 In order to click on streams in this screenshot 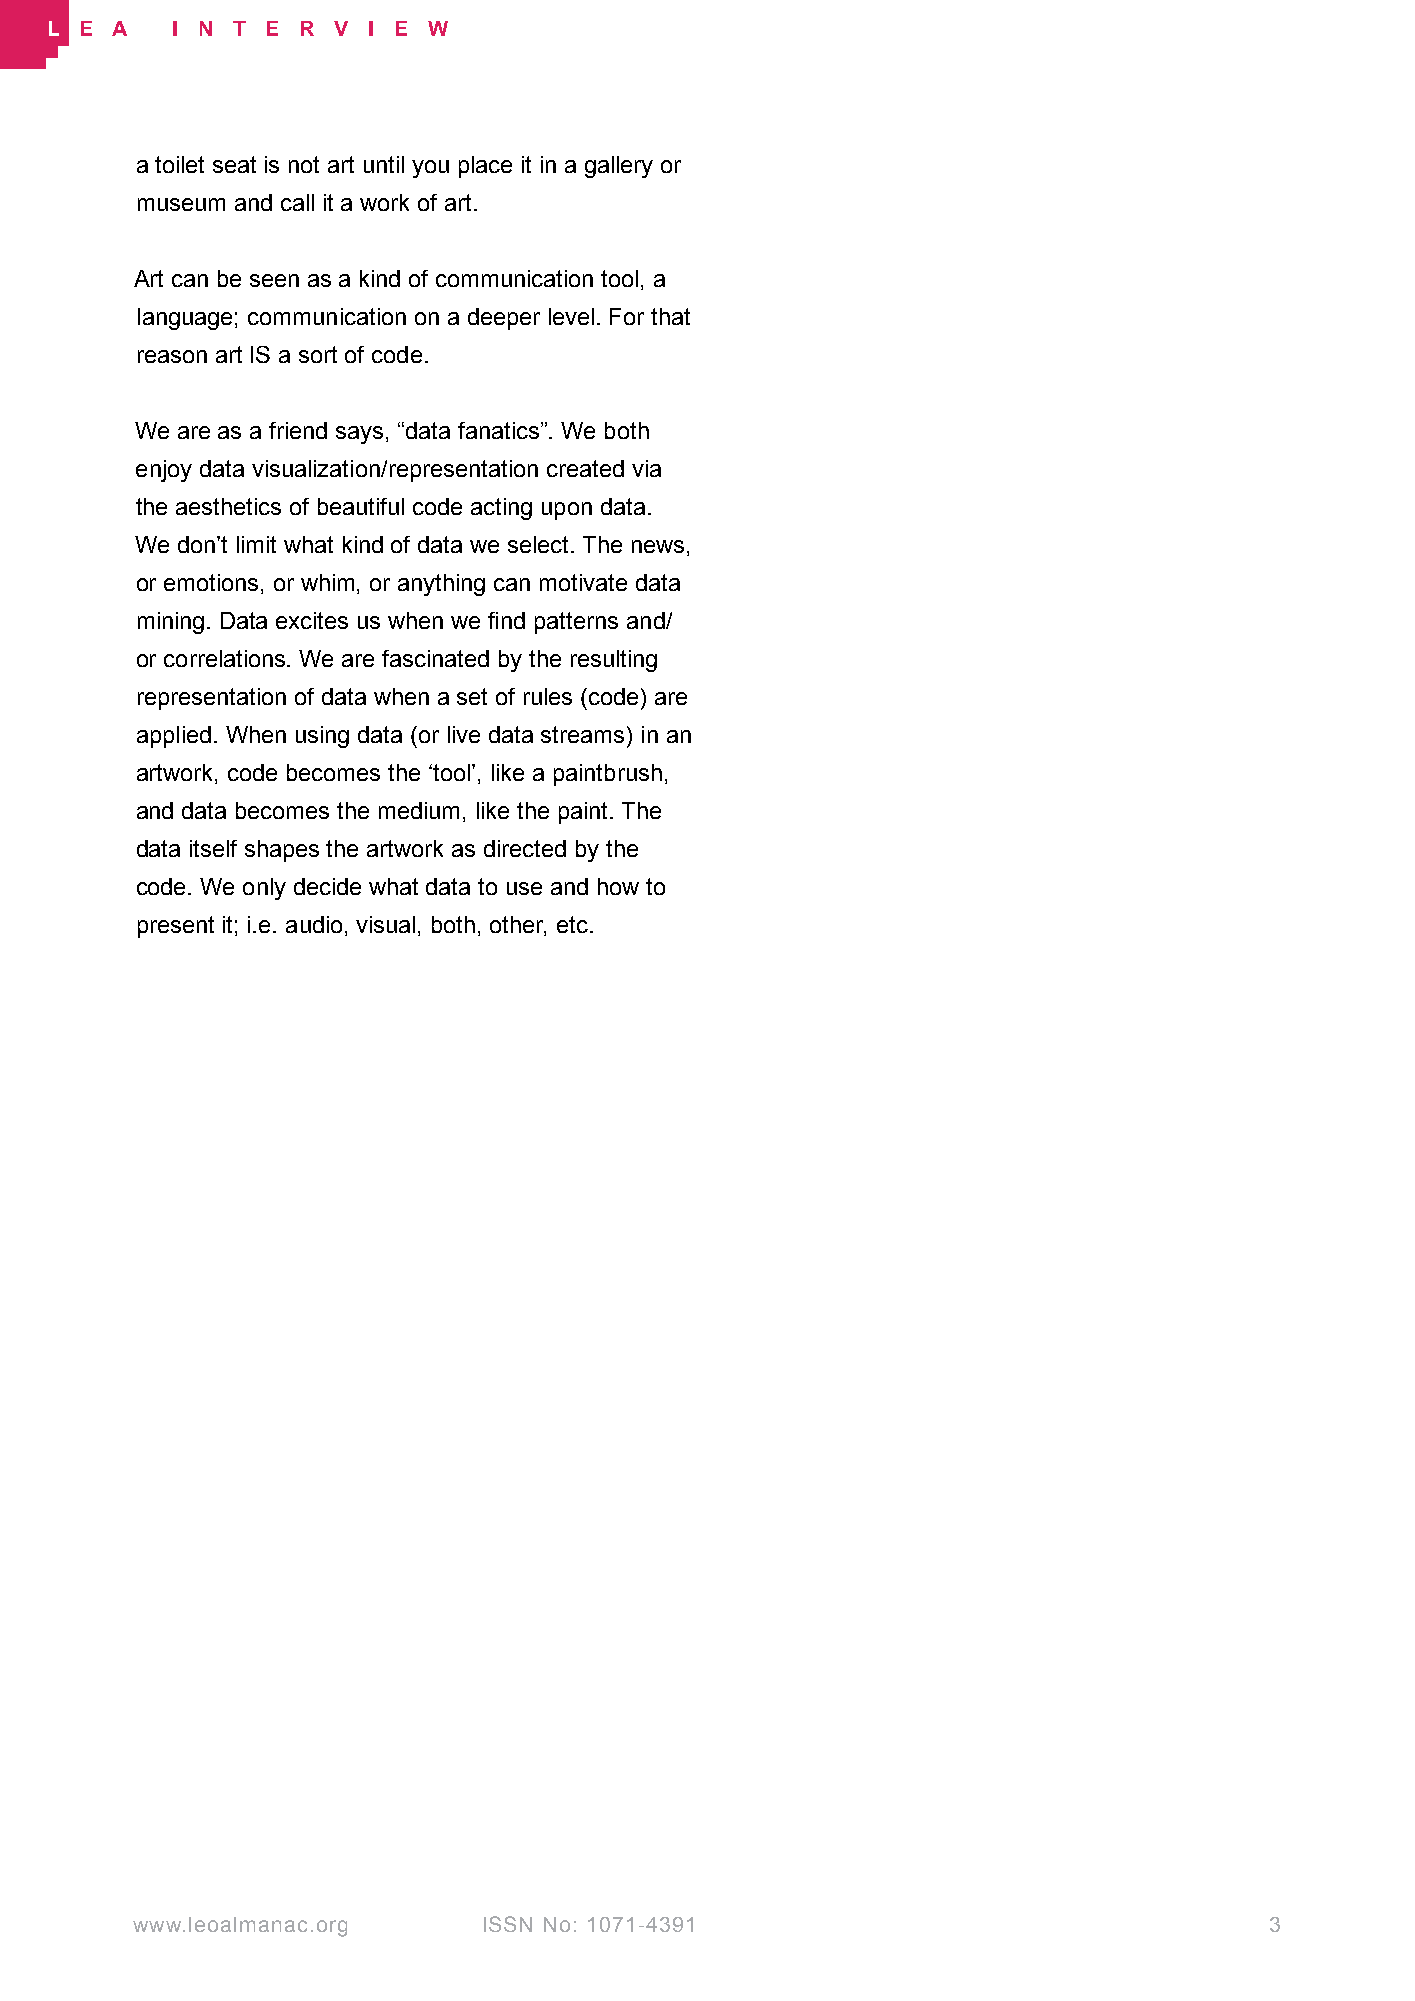, I will do `click(582, 734)`.
